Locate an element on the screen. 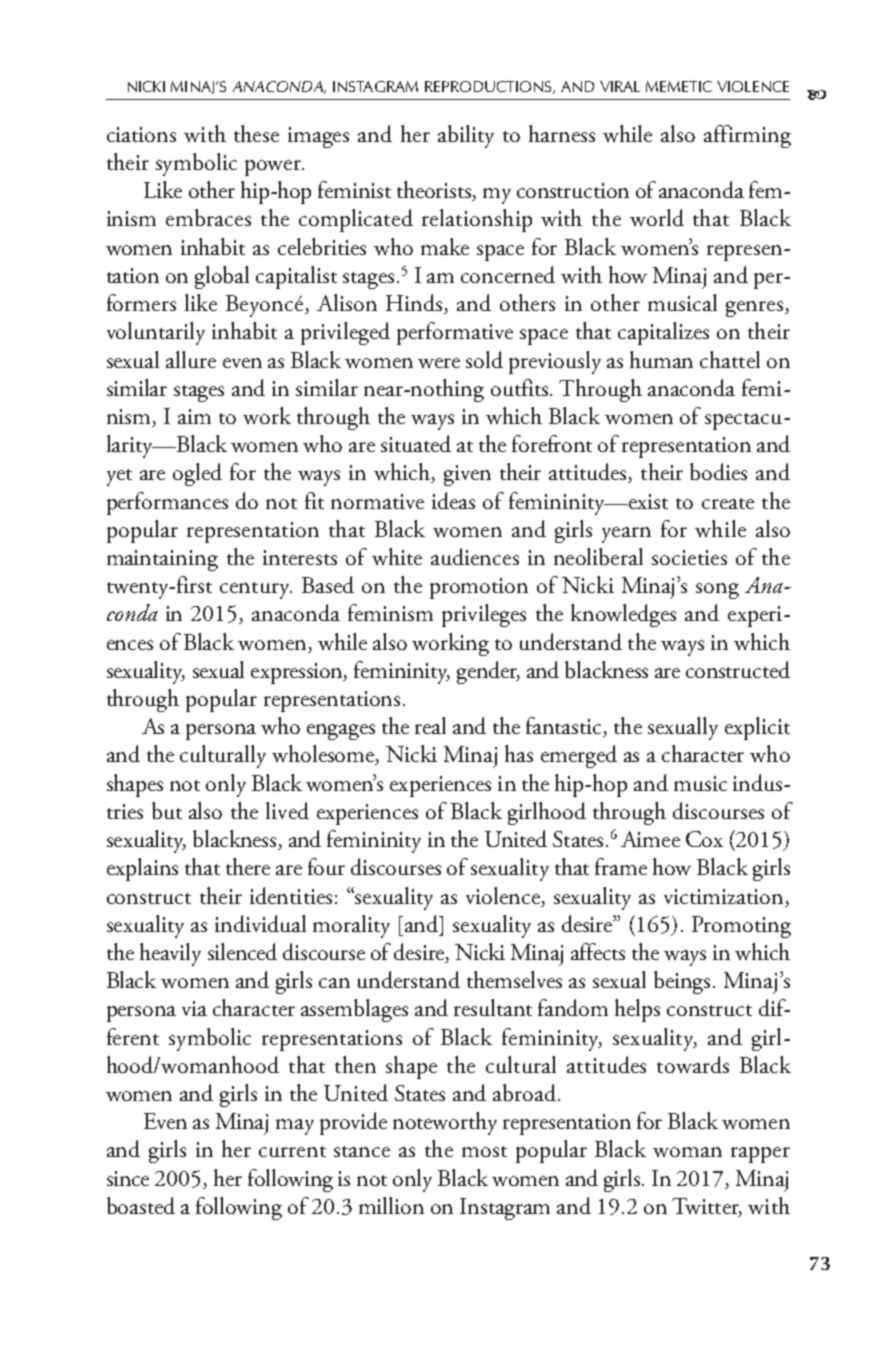 The width and height of the screenshot is (896, 1345). these is located at coordinates (256, 133).
